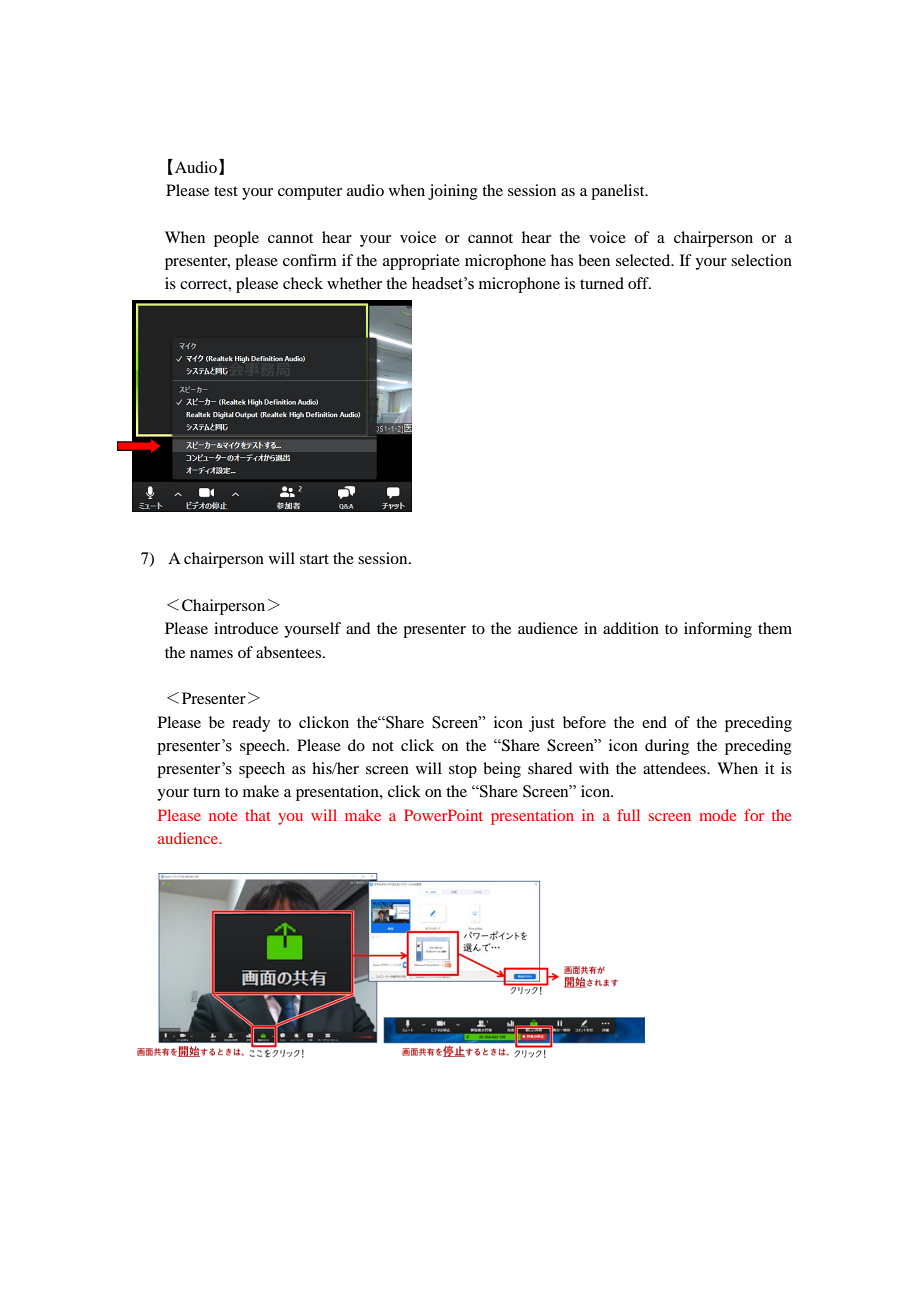 This screenshot has width=924, height=1308. I want to click on mode, so click(717, 815).
